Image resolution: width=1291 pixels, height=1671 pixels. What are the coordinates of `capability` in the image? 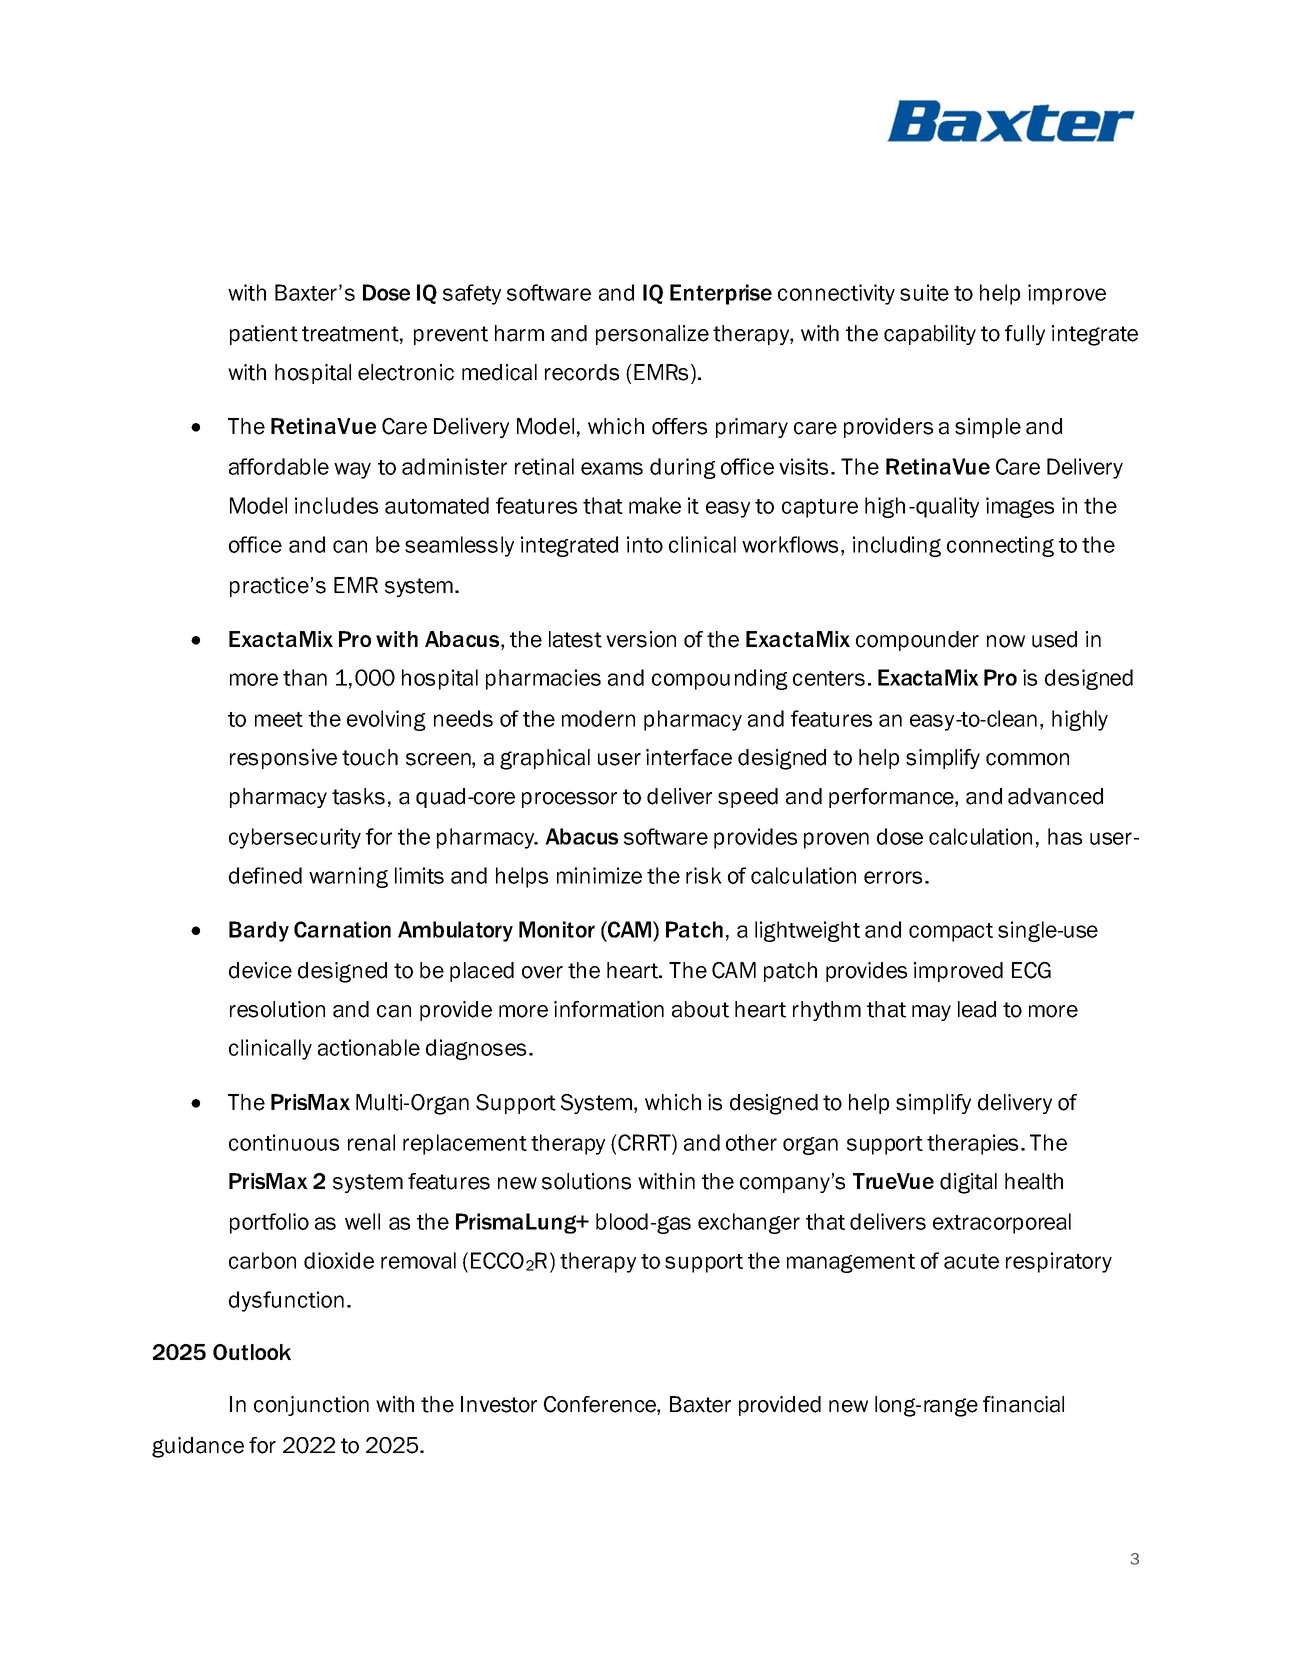 It's located at (930, 335).
